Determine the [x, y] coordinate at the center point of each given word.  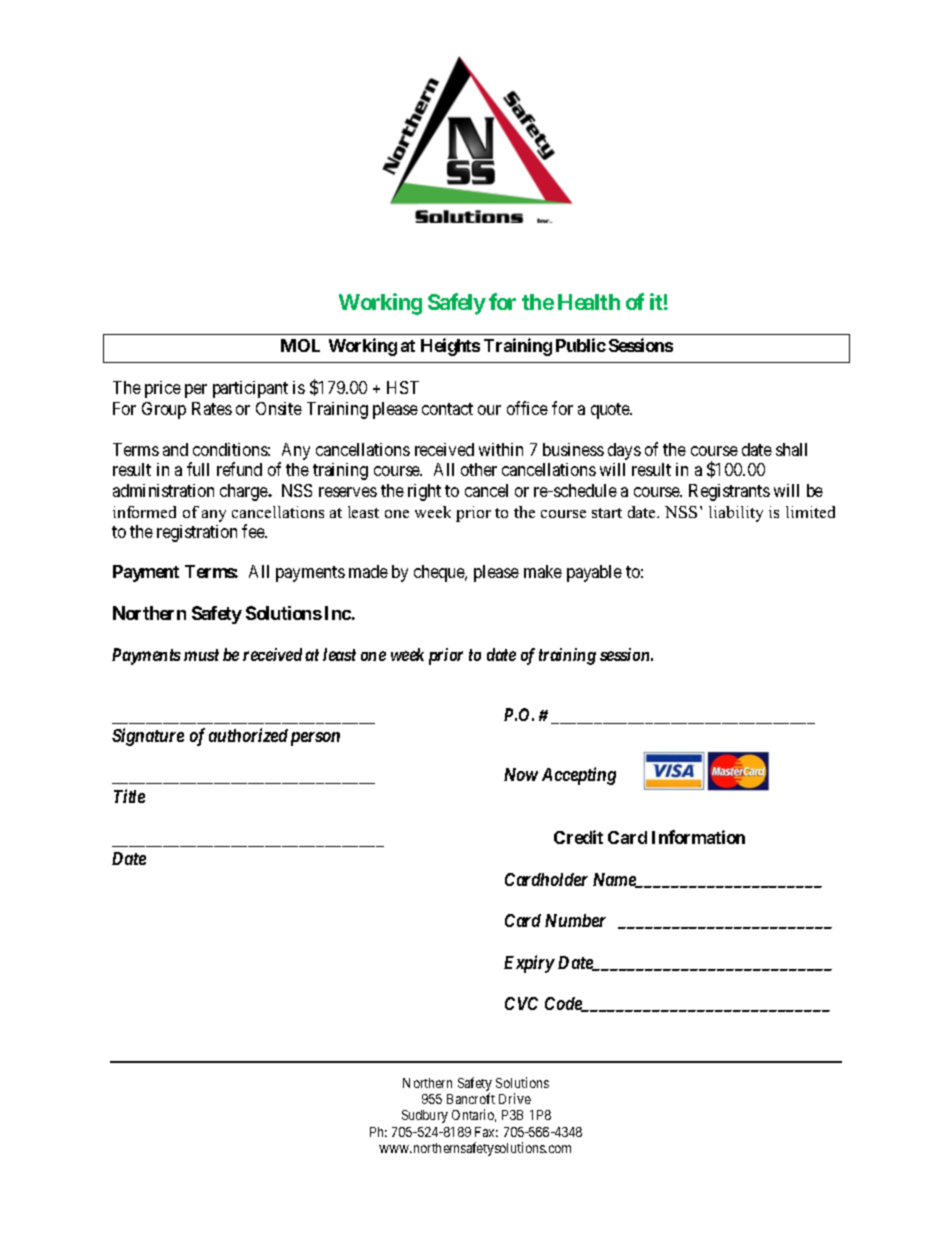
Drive [515, 1098]
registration [197, 533]
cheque [440, 573]
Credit [578, 837]
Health [589, 302]
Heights [450, 347]
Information [698, 837]
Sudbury [425, 1116]
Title [129, 796]
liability [736, 514]
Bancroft [471, 1098]
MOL [300, 345]
